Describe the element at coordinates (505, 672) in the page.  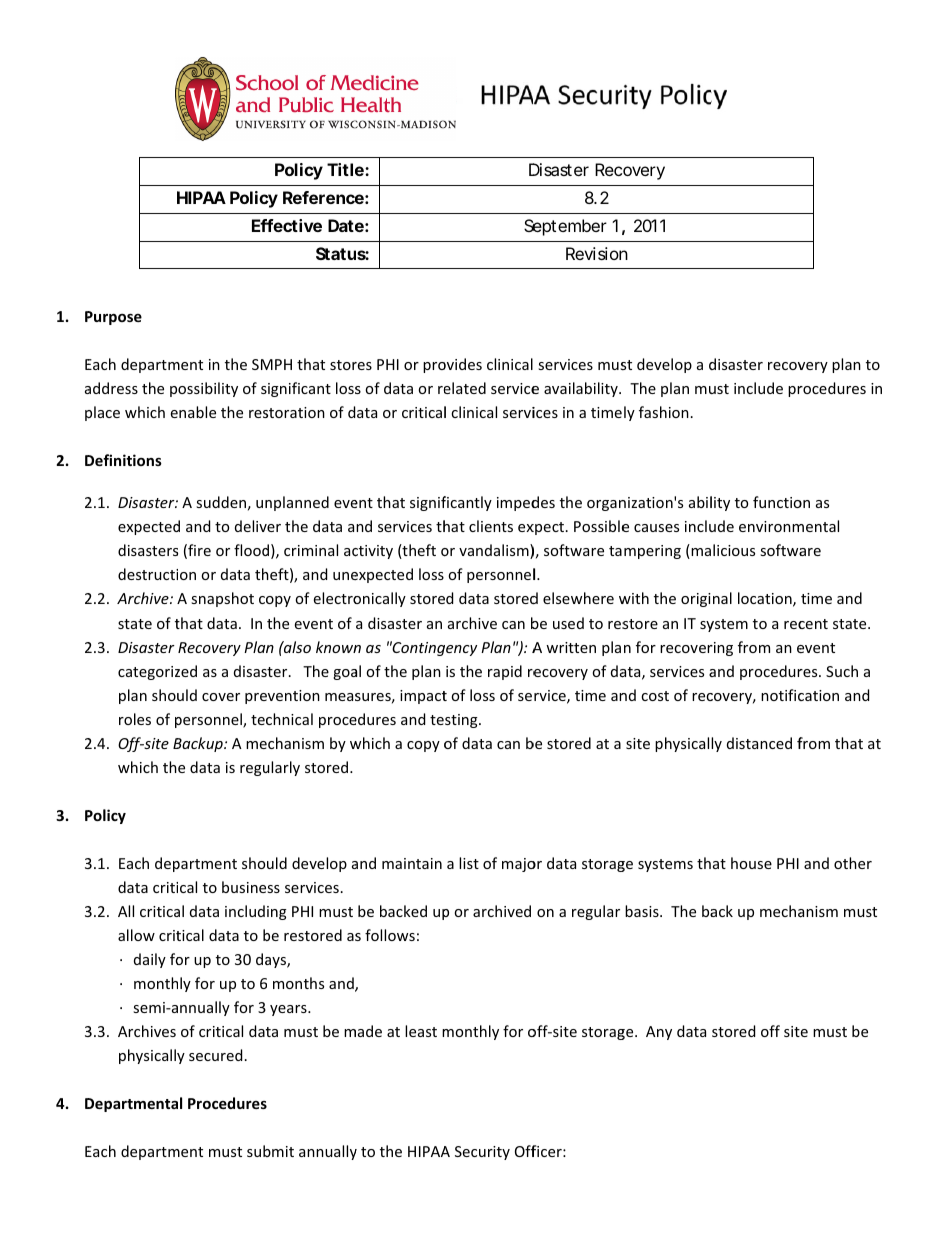
I see `rapid` at that location.
